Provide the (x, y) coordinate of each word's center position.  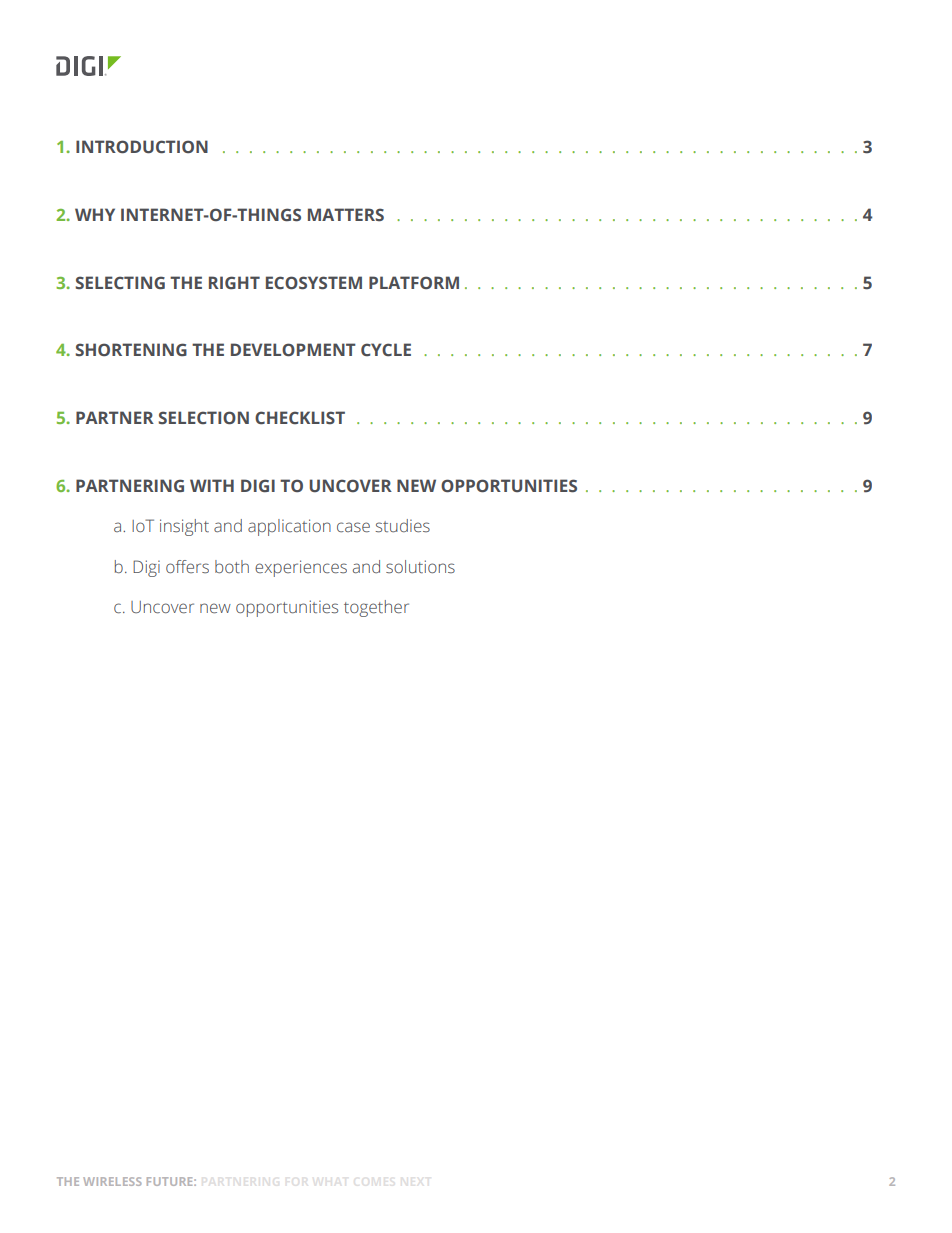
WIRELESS (112, 1181)
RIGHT (234, 282)
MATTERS (346, 215)
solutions (420, 567)
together (376, 608)
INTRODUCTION (142, 147)
